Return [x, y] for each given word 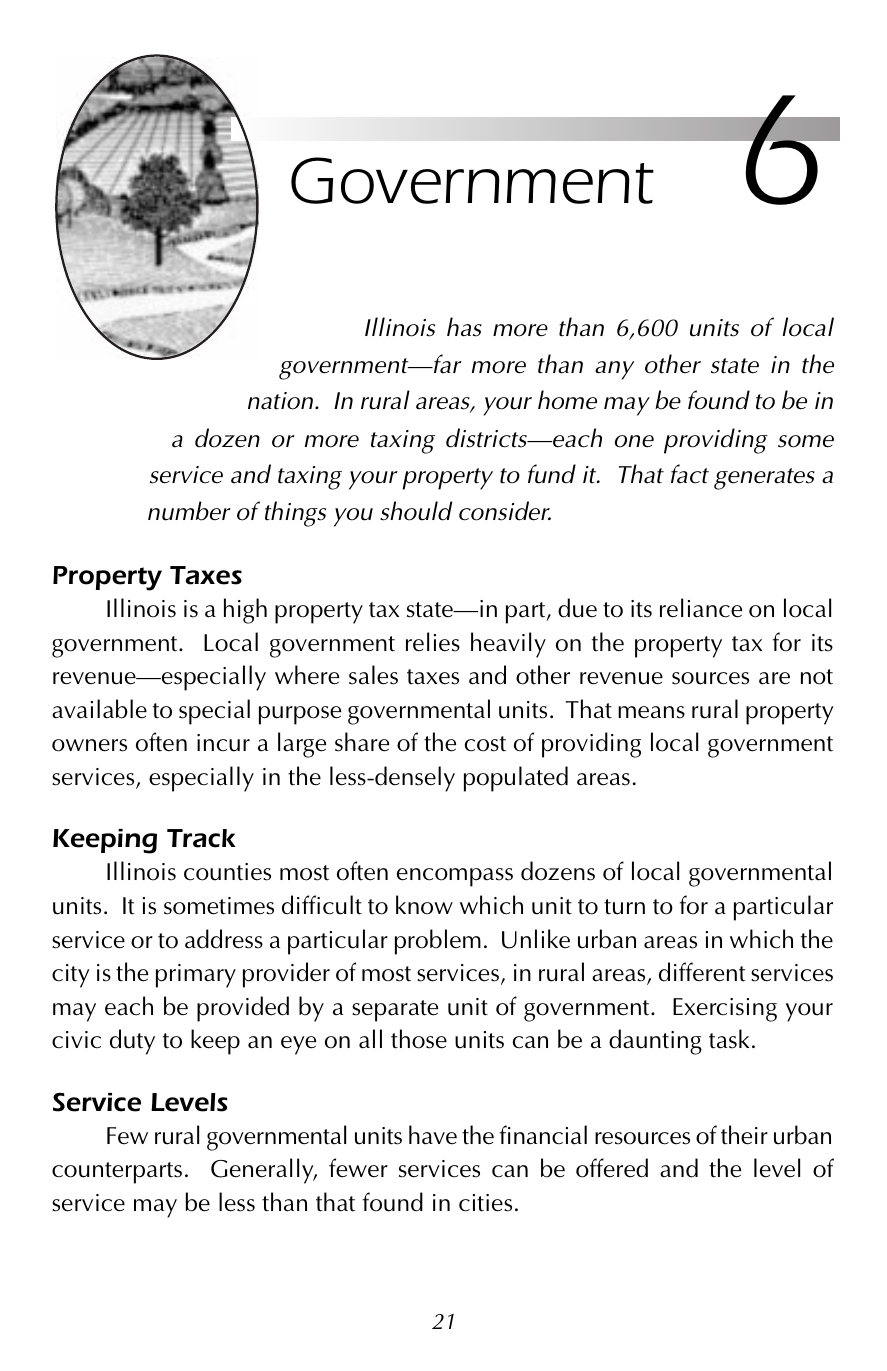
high [245, 611]
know [424, 905]
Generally [263, 1171]
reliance [701, 608]
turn [624, 907]
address [224, 939]
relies [433, 642]
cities [485, 1203]
